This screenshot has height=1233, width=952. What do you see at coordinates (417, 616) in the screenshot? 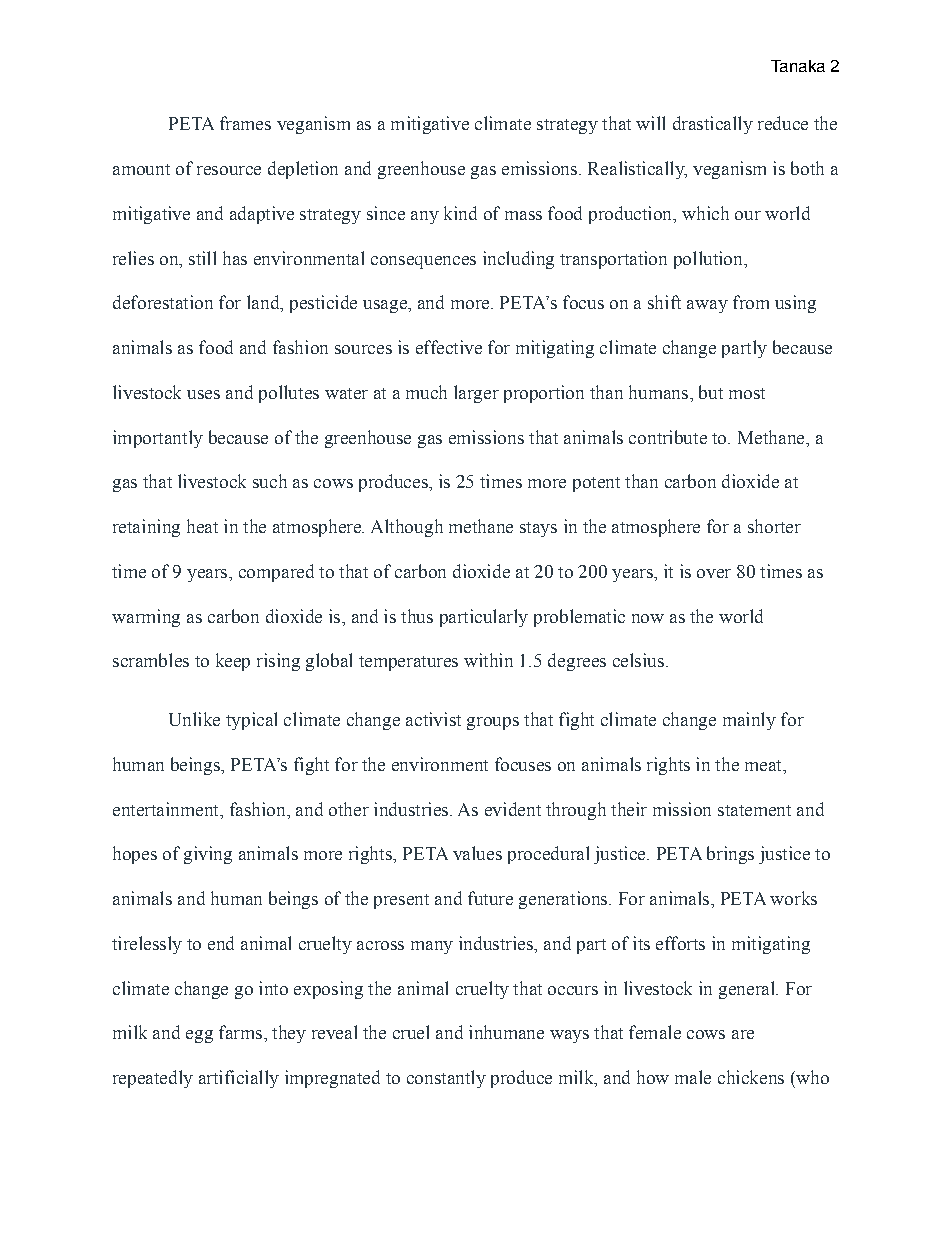
I see `thus` at bounding box center [417, 616].
